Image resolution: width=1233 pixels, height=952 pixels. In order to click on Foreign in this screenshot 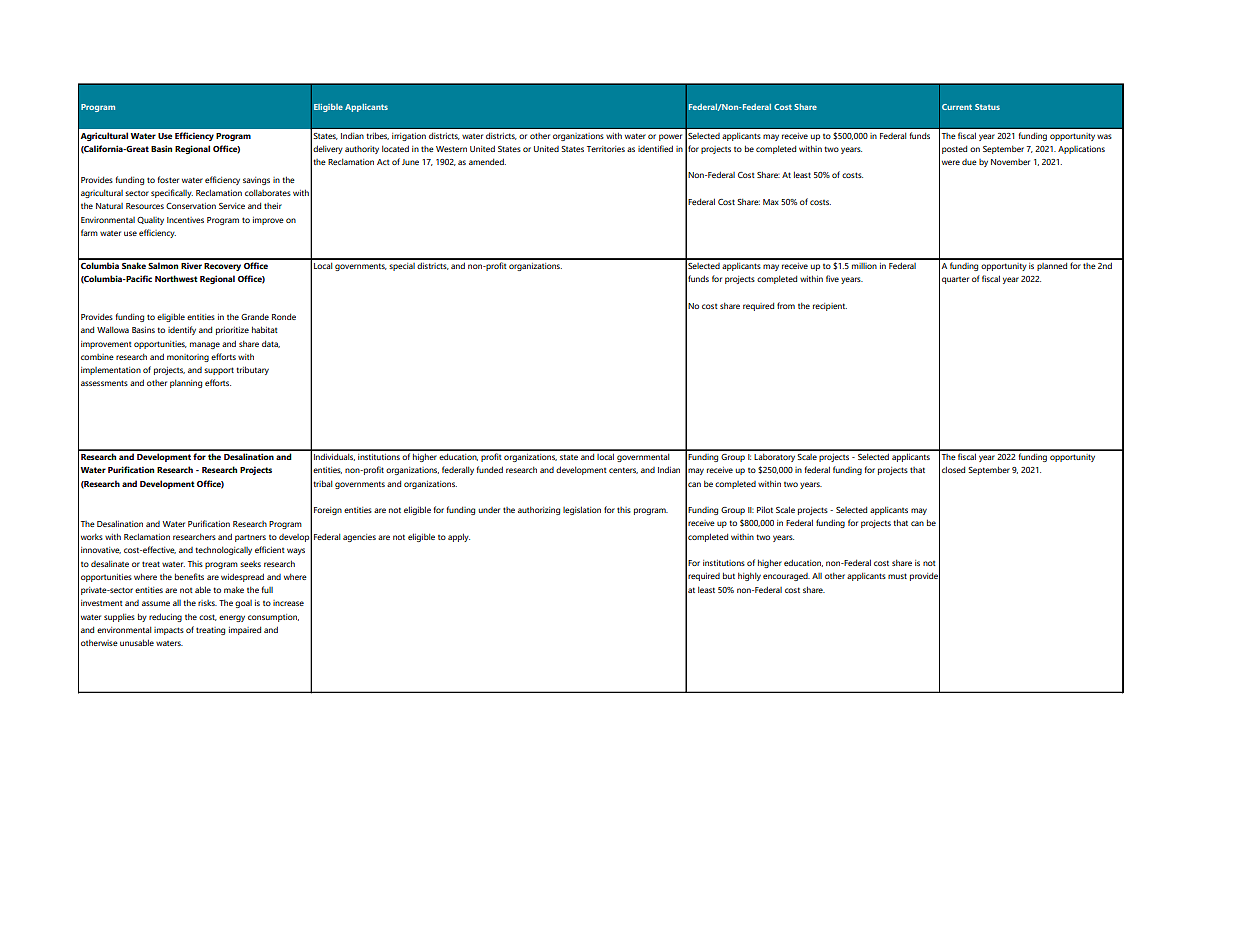, I will do `click(328, 511)`.
